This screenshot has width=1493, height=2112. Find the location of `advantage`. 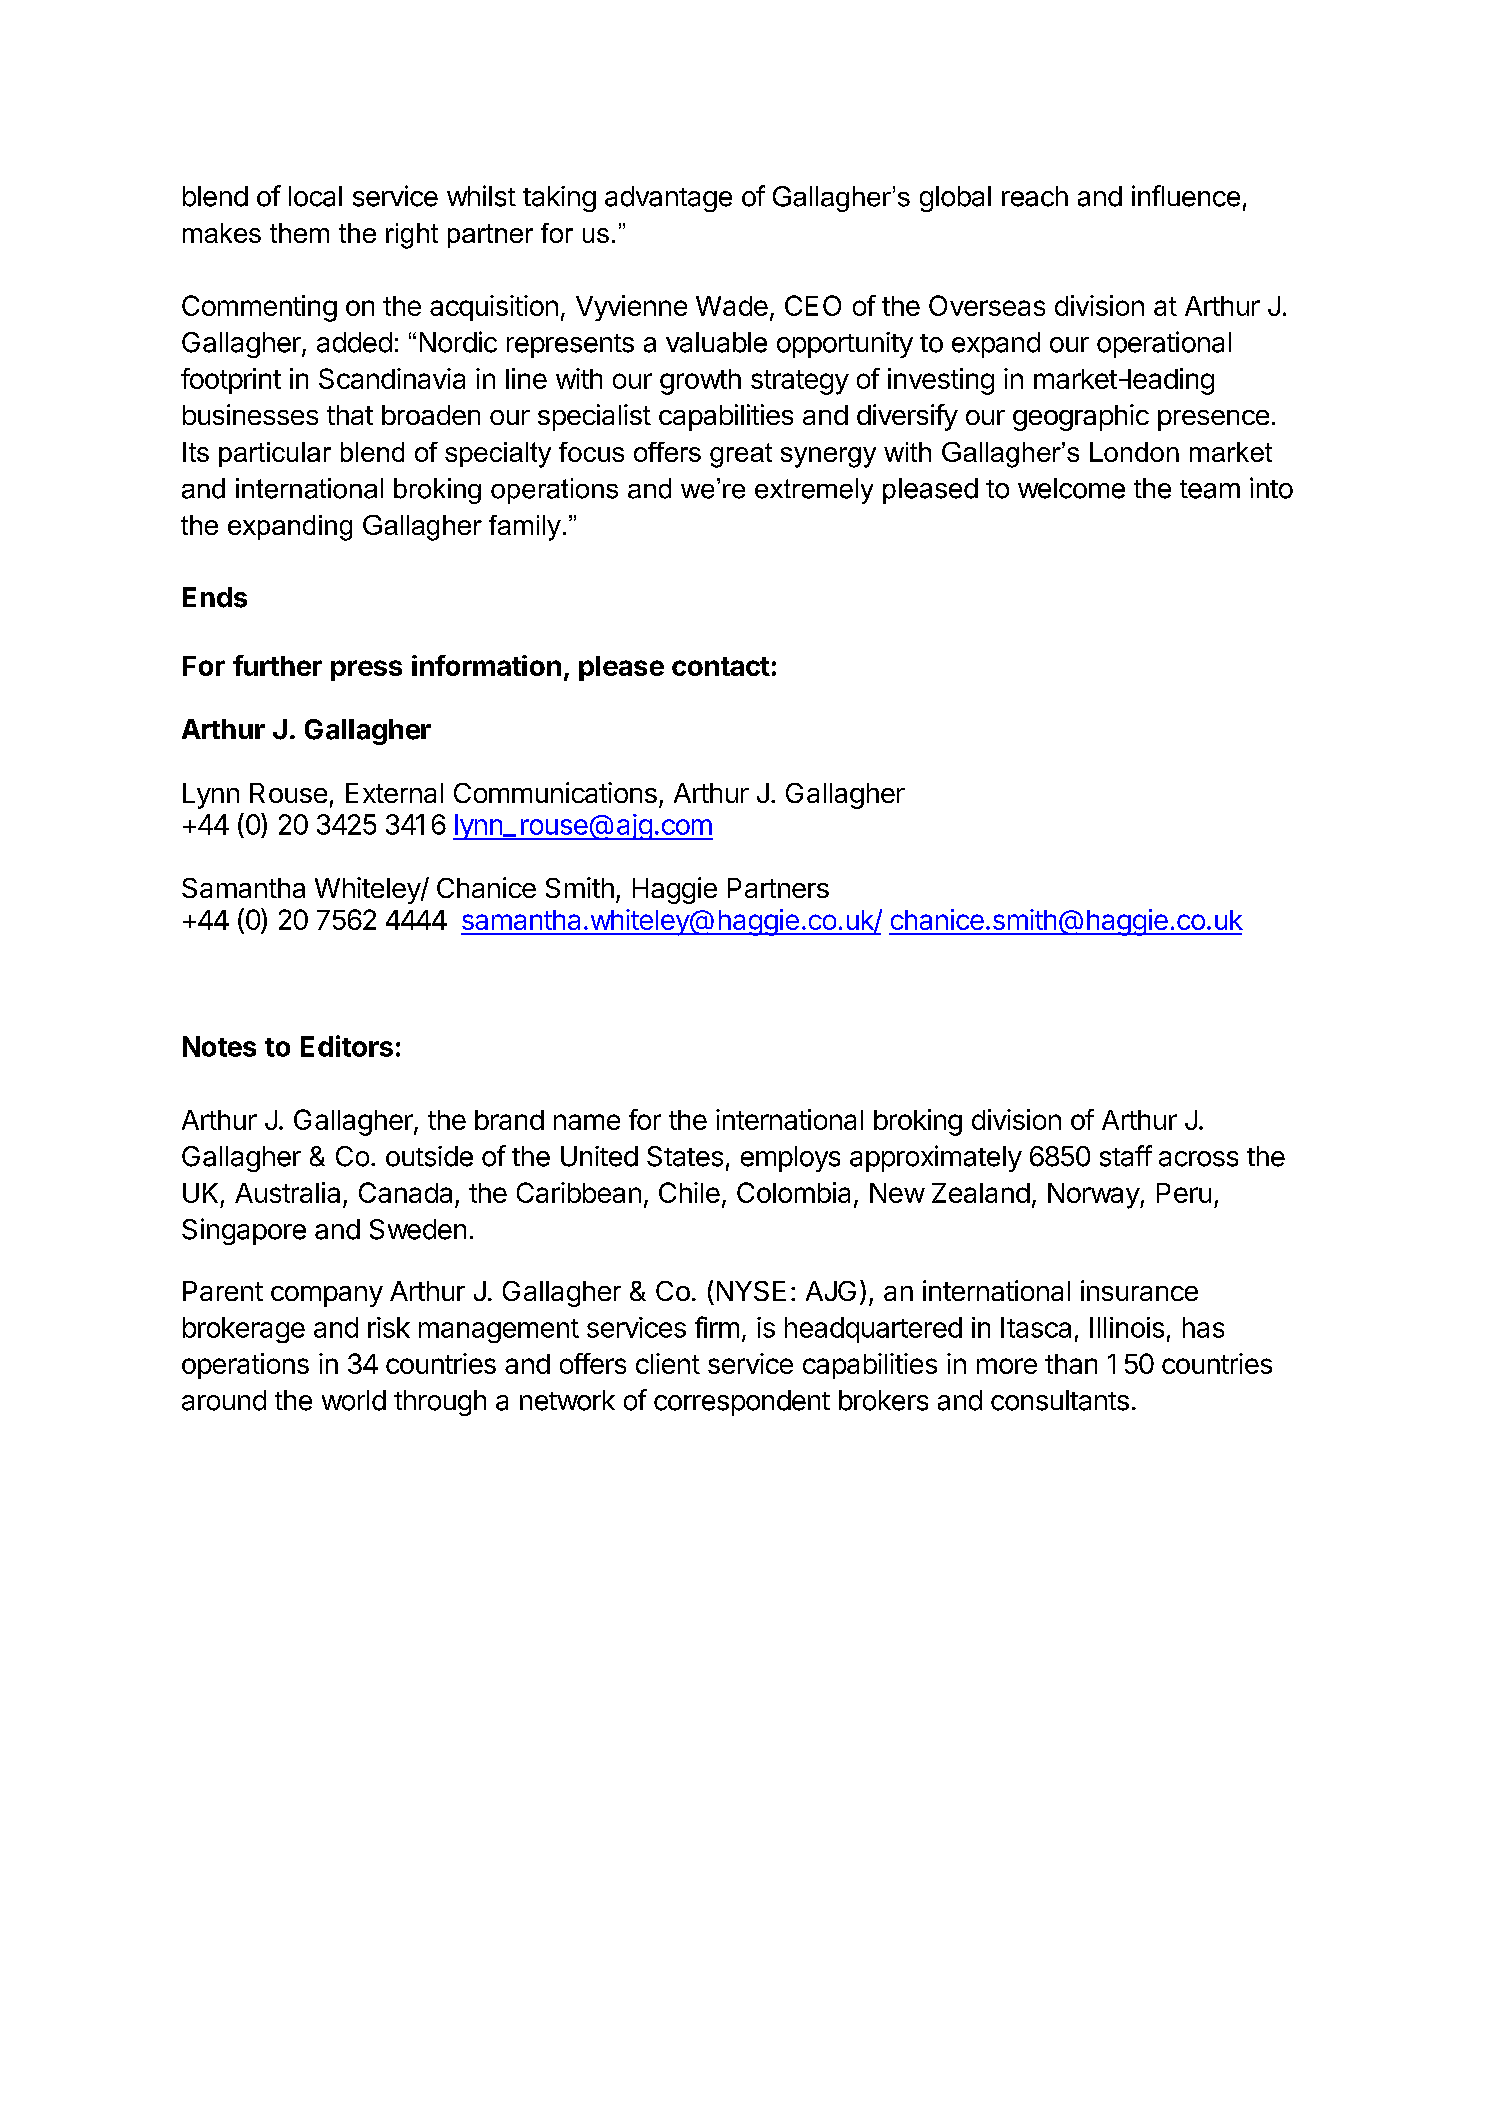

advantage is located at coordinates (668, 199).
